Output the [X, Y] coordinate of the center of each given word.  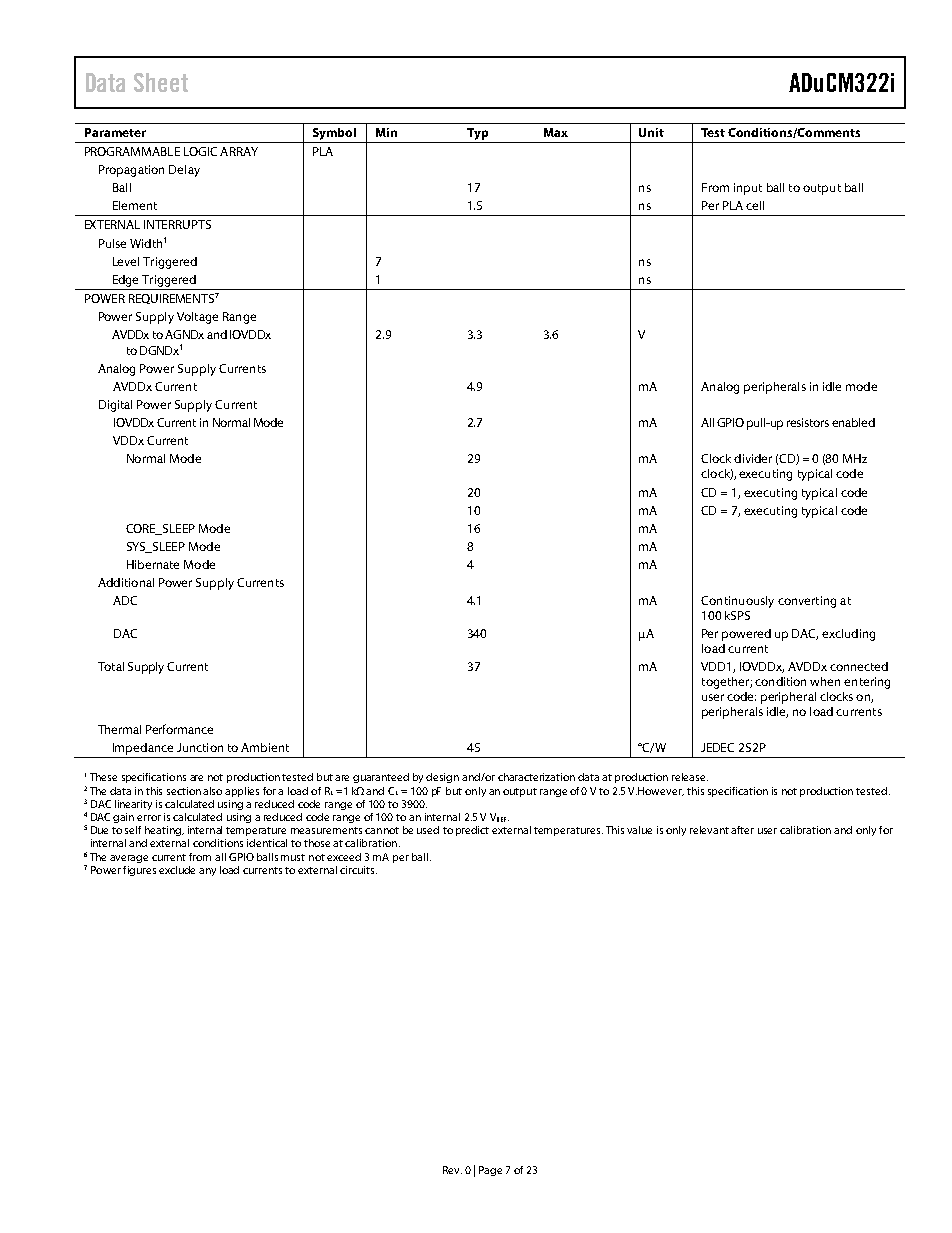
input [748, 189]
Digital [115, 406]
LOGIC [200, 151]
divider [753, 458]
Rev [452, 1170]
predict [472, 831]
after [742, 830]
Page [490, 1171]
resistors [808, 422]
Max [556, 132]
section [184, 791]
